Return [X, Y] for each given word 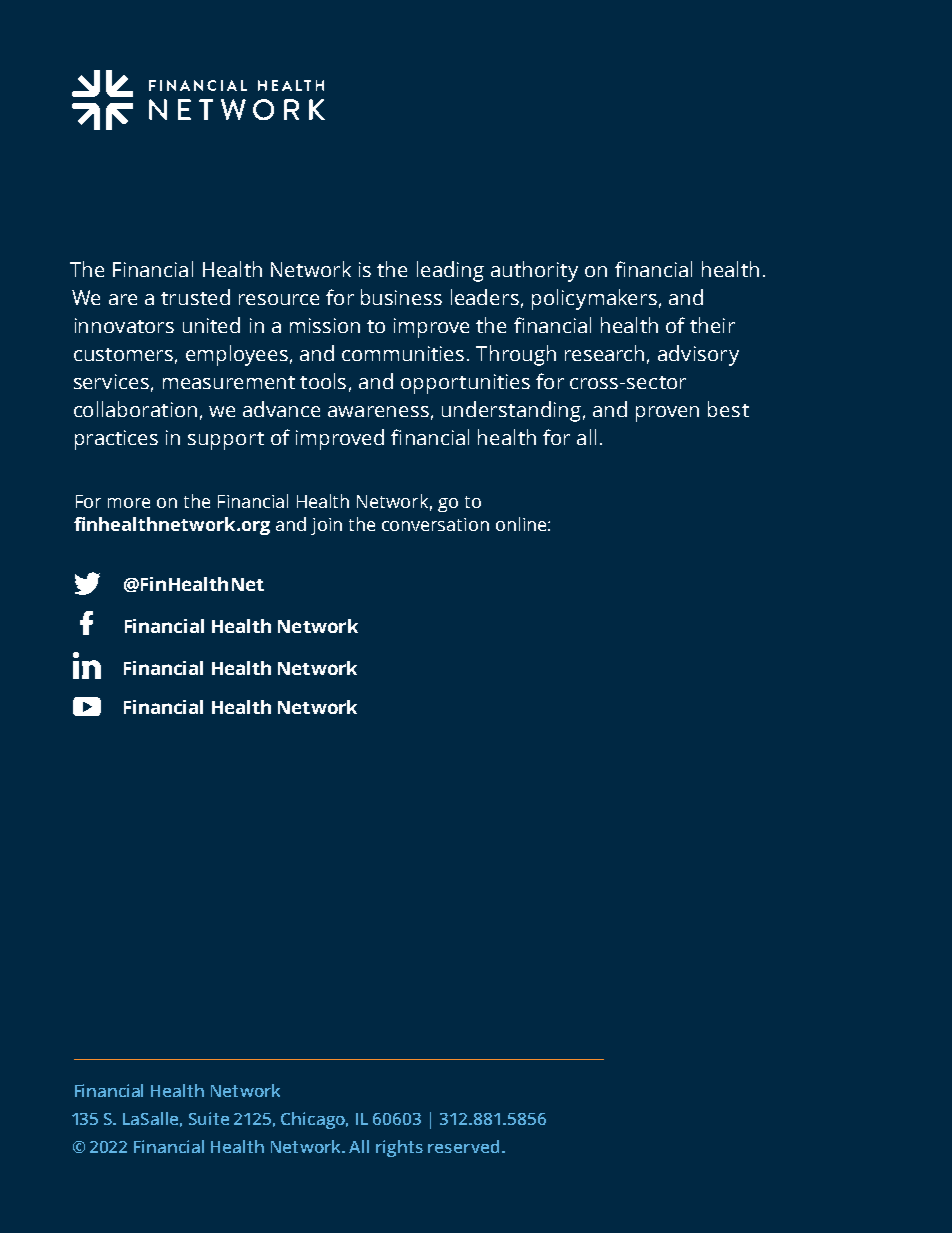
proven [667, 414]
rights [399, 1148]
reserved [463, 1146]
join [326, 526]
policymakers [594, 299]
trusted [195, 297]
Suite [209, 1118]
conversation [435, 524]
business [401, 297]
